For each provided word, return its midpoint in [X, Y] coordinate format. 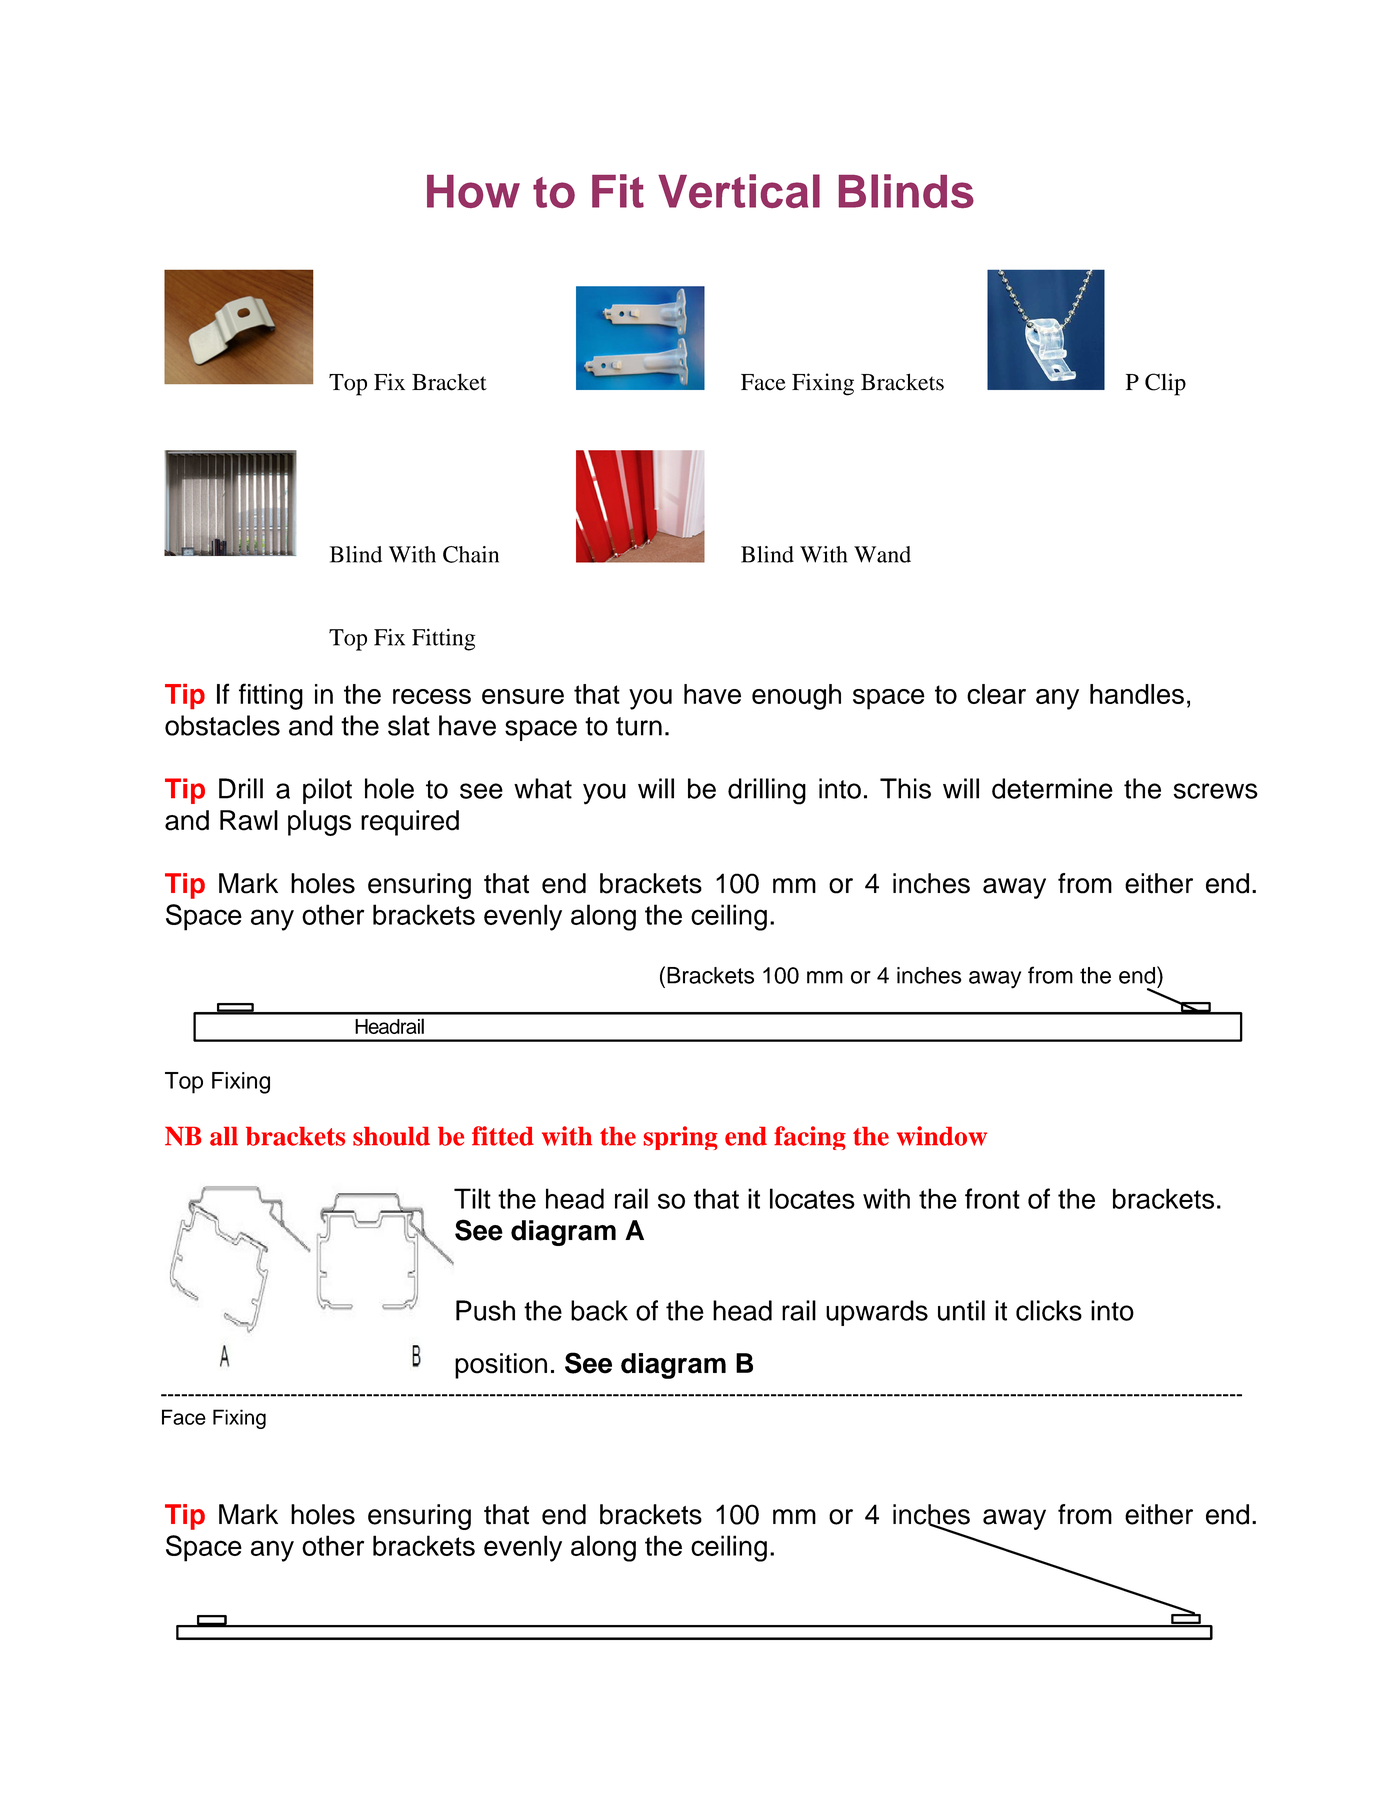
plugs [319, 823]
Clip [1165, 384]
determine [1052, 788]
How [473, 191]
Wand [882, 554]
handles [1137, 694]
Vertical [739, 191]
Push [485, 1310]
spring [680, 1138]
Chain [471, 554]
